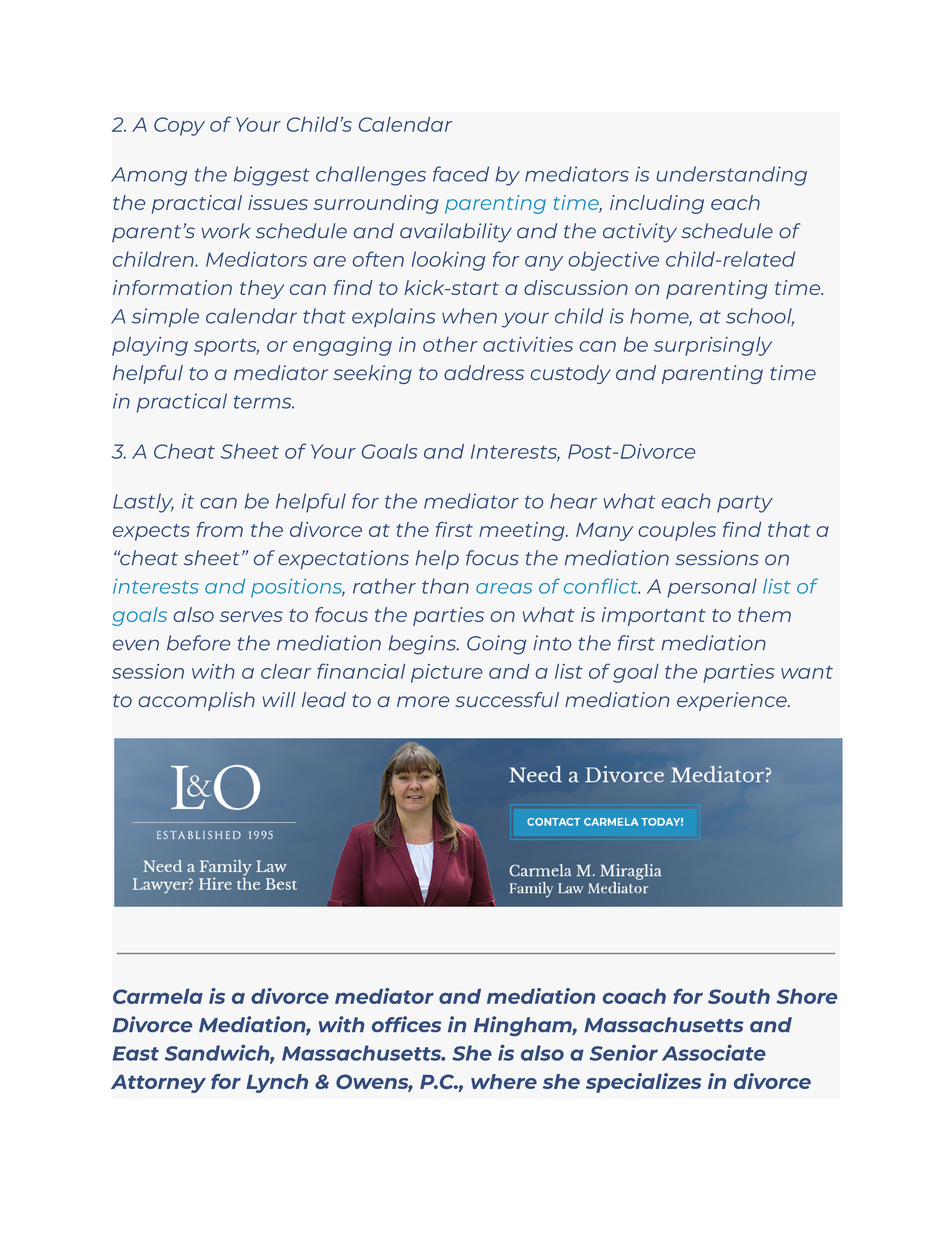 This screenshot has width=952, height=1233. What do you see at coordinates (732, 176) in the screenshot?
I see `understanding` at bounding box center [732, 176].
